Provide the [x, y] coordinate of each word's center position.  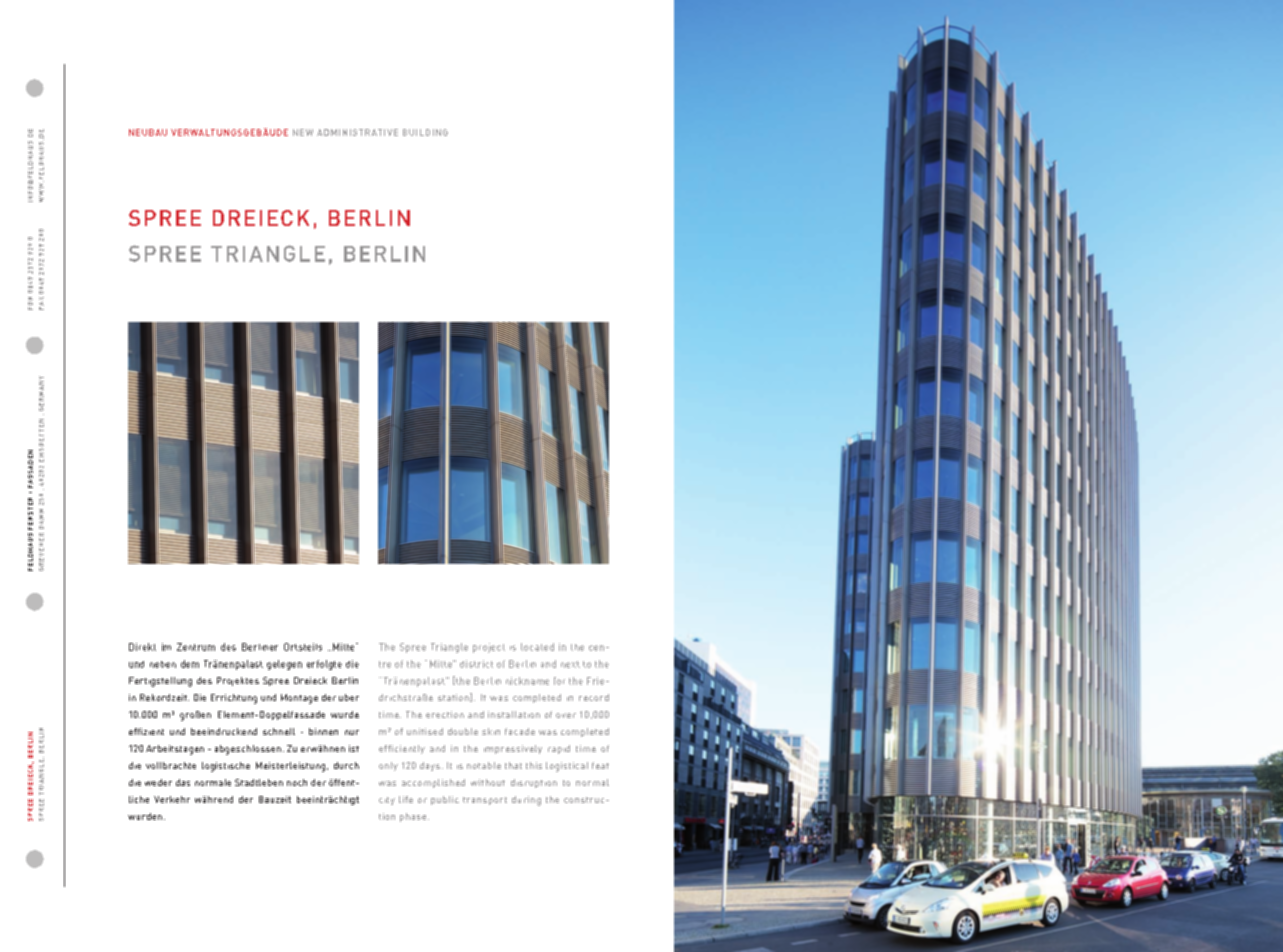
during [526, 801]
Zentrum [196, 647]
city [387, 801]
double [463, 731]
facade [520, 731]
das [183, 782]
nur [352, 732]
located [537, 647]
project [489, 648]
